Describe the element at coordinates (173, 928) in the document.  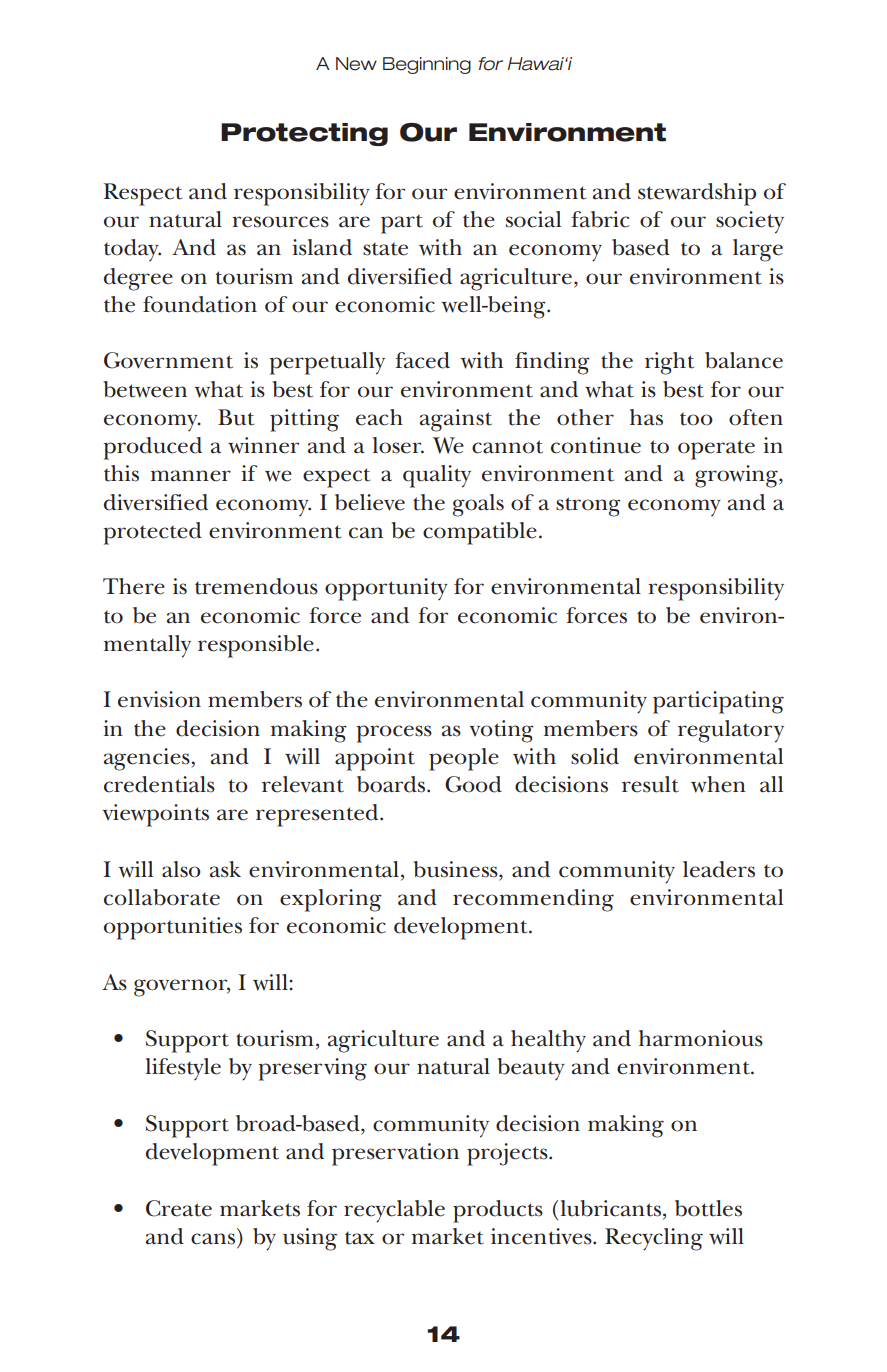
I see `opportunities` at that location.
